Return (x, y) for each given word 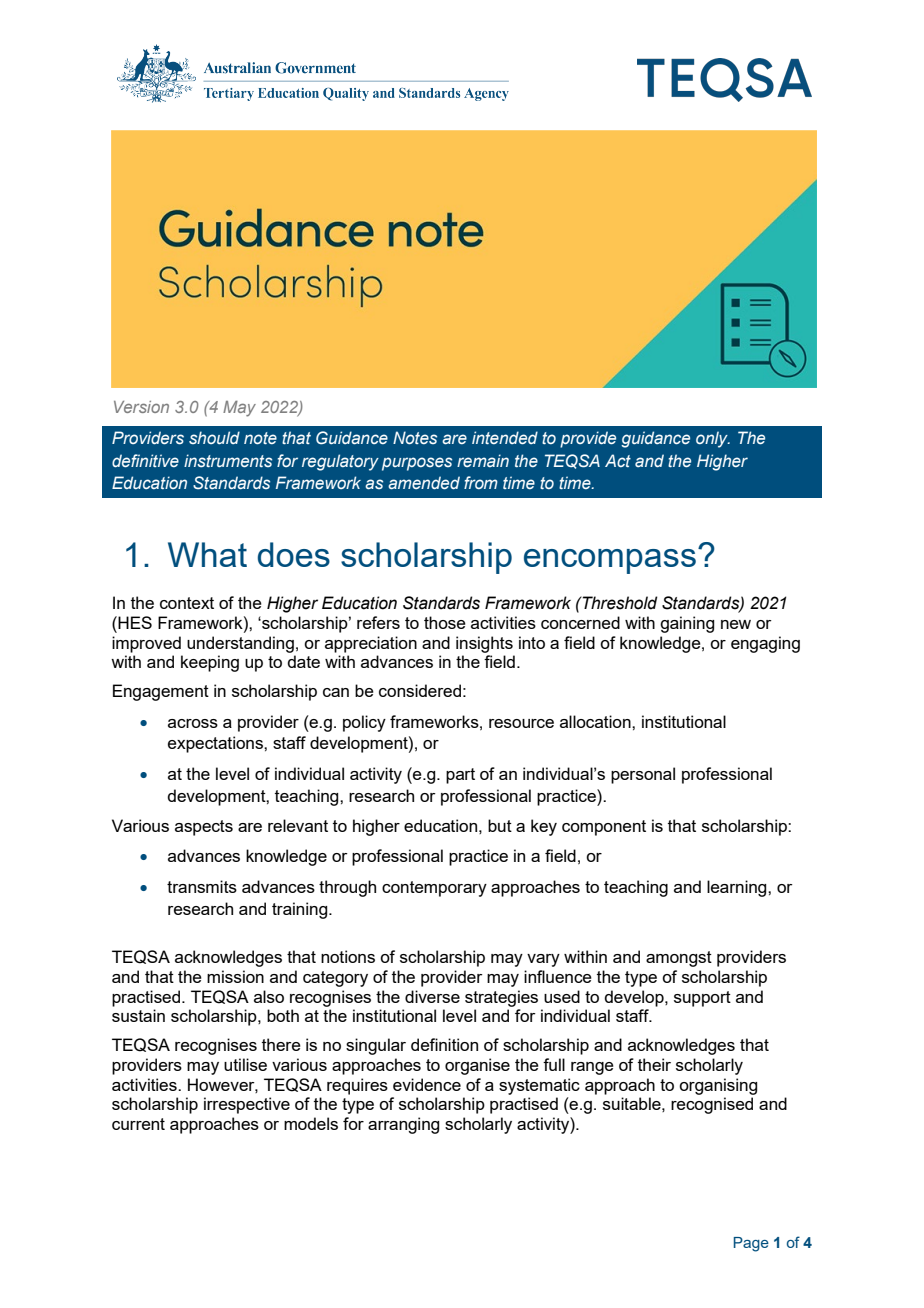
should (214, 437)
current (138, 1124)
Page (751, 1244)
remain (483, 460)
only (713, 439)
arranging (403, 1125)
